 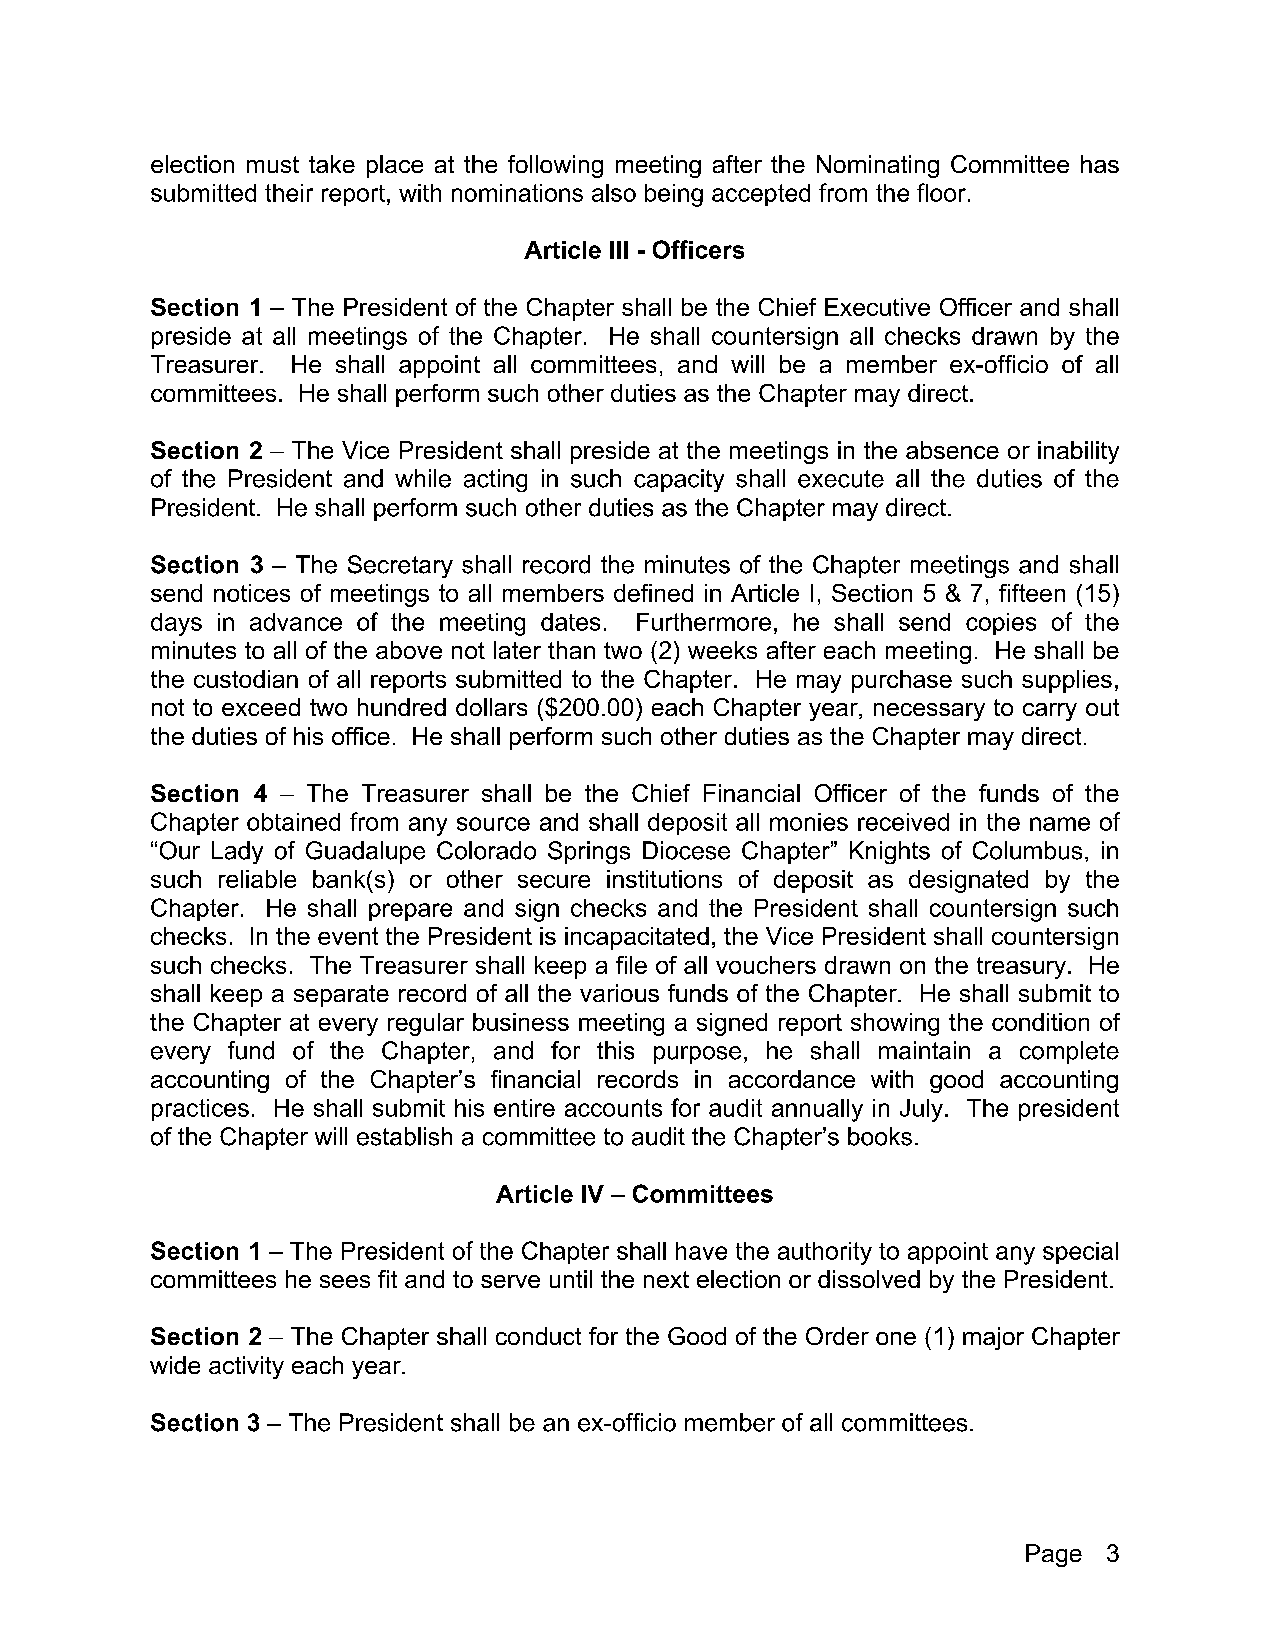 What do you see at coordinates (345, 1281) in the screenshot?
I see `sees` at bounding box center [345, 1281].
